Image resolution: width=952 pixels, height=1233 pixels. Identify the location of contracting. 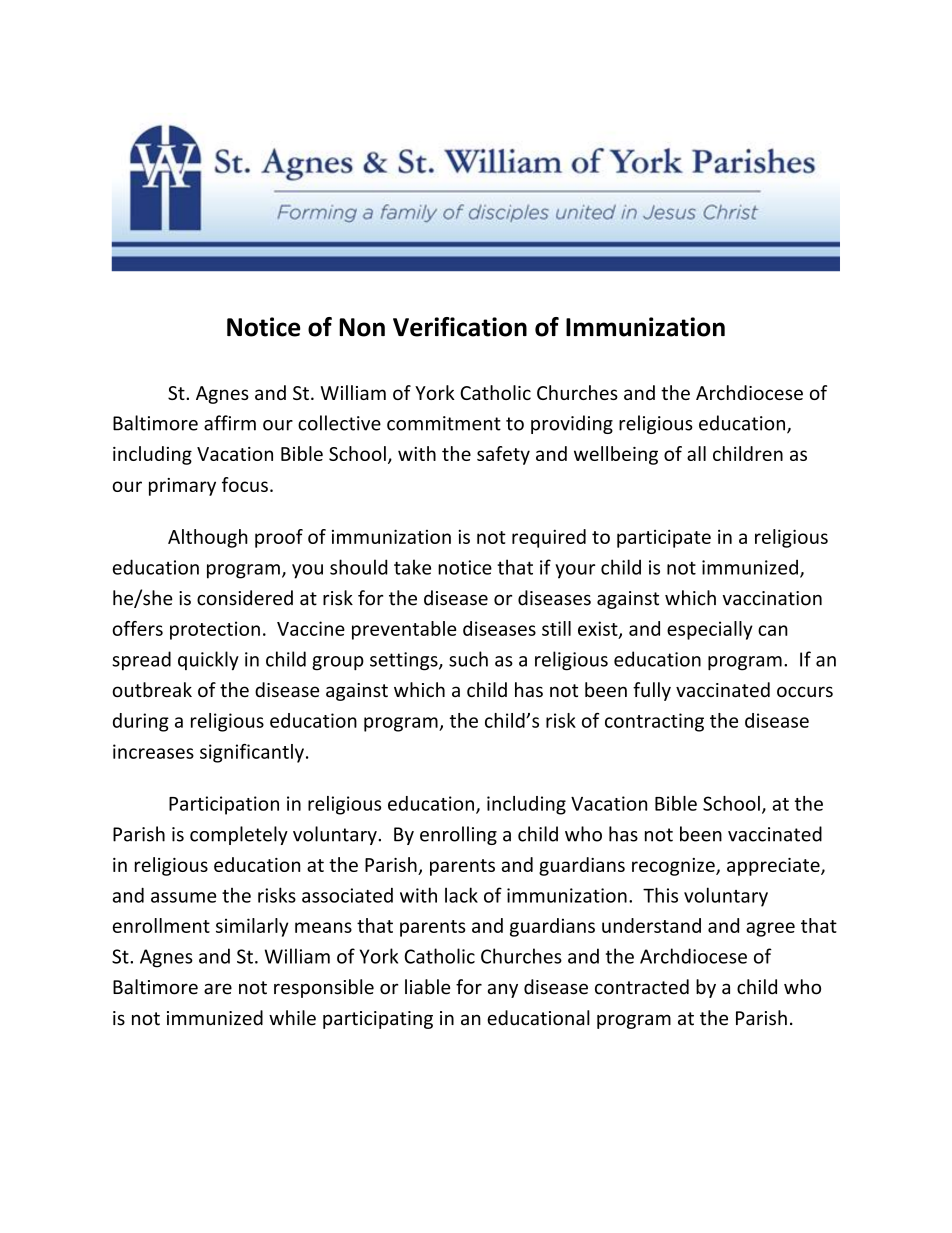
(654, 722).
